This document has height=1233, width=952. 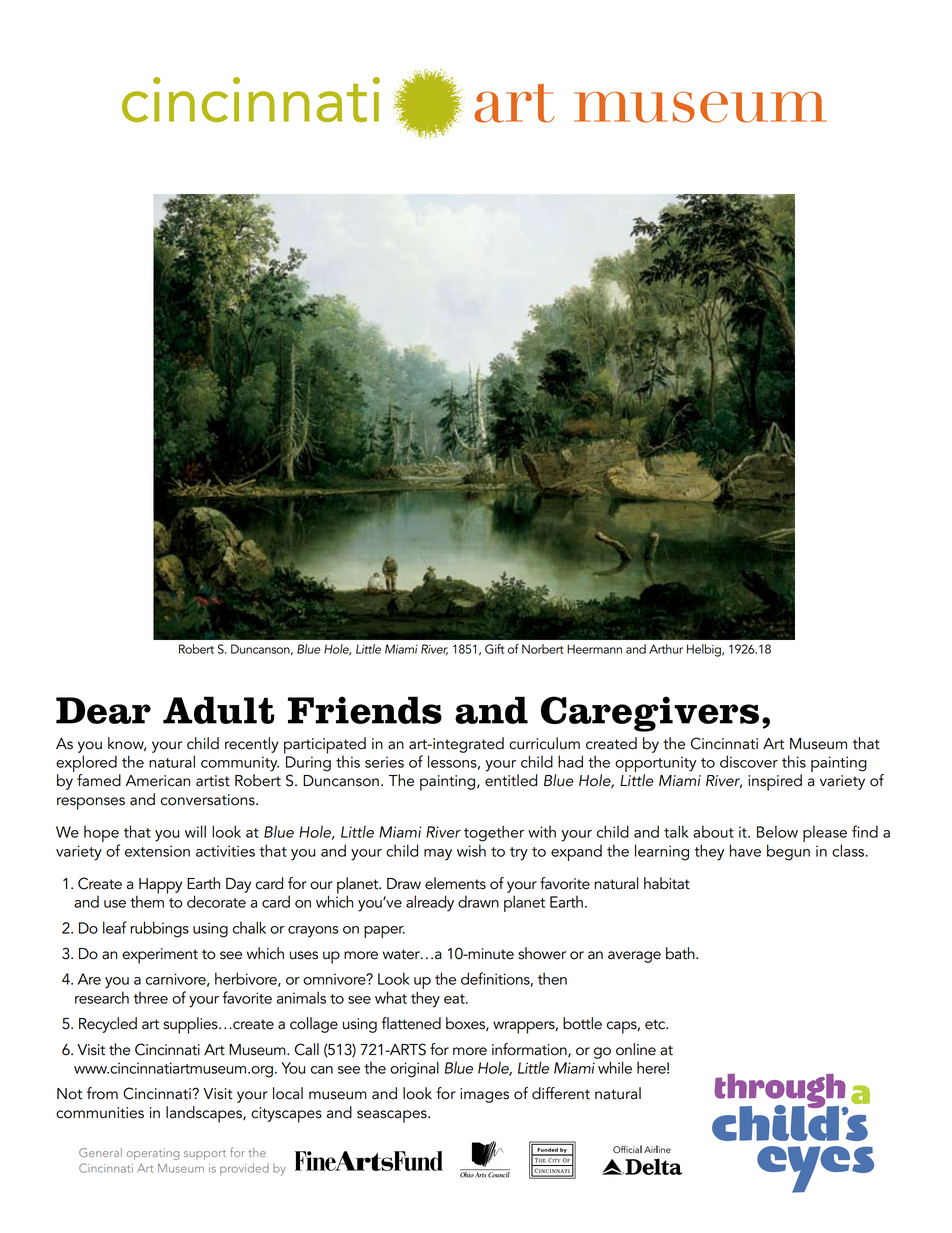 I want to click on habitat, so click(x=667, y=883).
